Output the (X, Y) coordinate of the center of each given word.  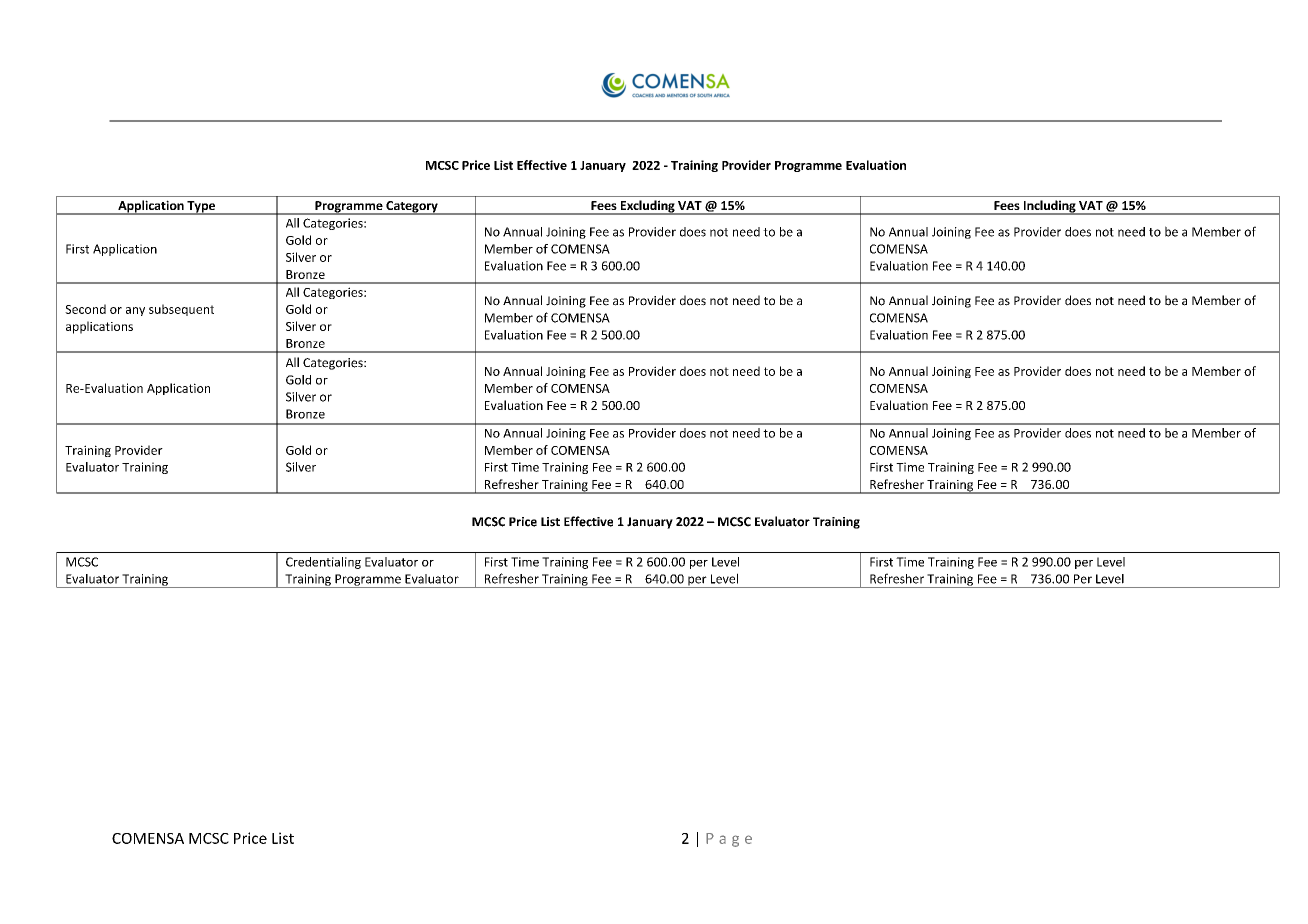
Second (85, 309)
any (135, 311)
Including (1049, 207)
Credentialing (323, 563)
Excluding (647, 207)
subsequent (181, 310)
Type (201, 208)
